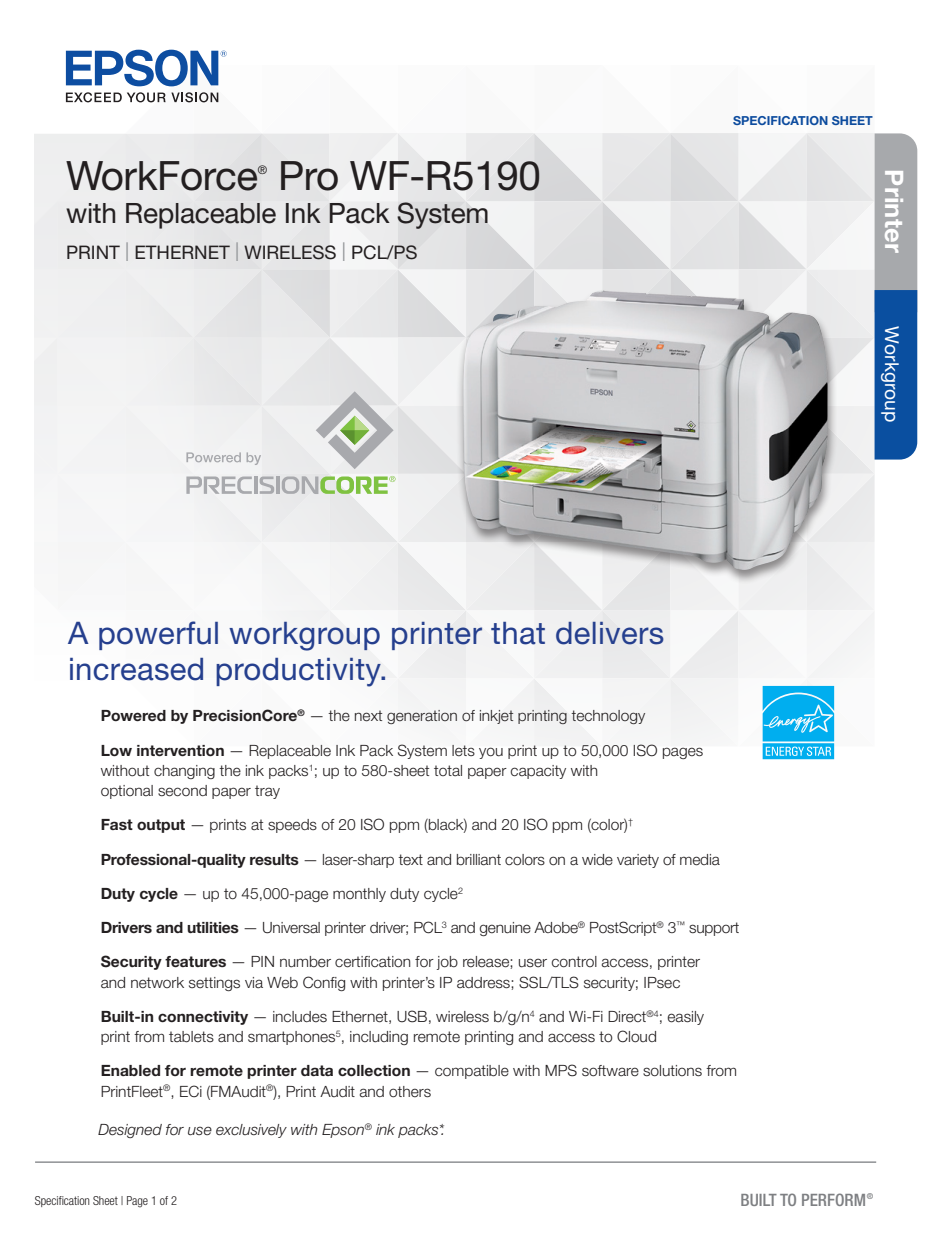 This image has height=1233, width=952. I want to click on others, so click(410, 1092).
